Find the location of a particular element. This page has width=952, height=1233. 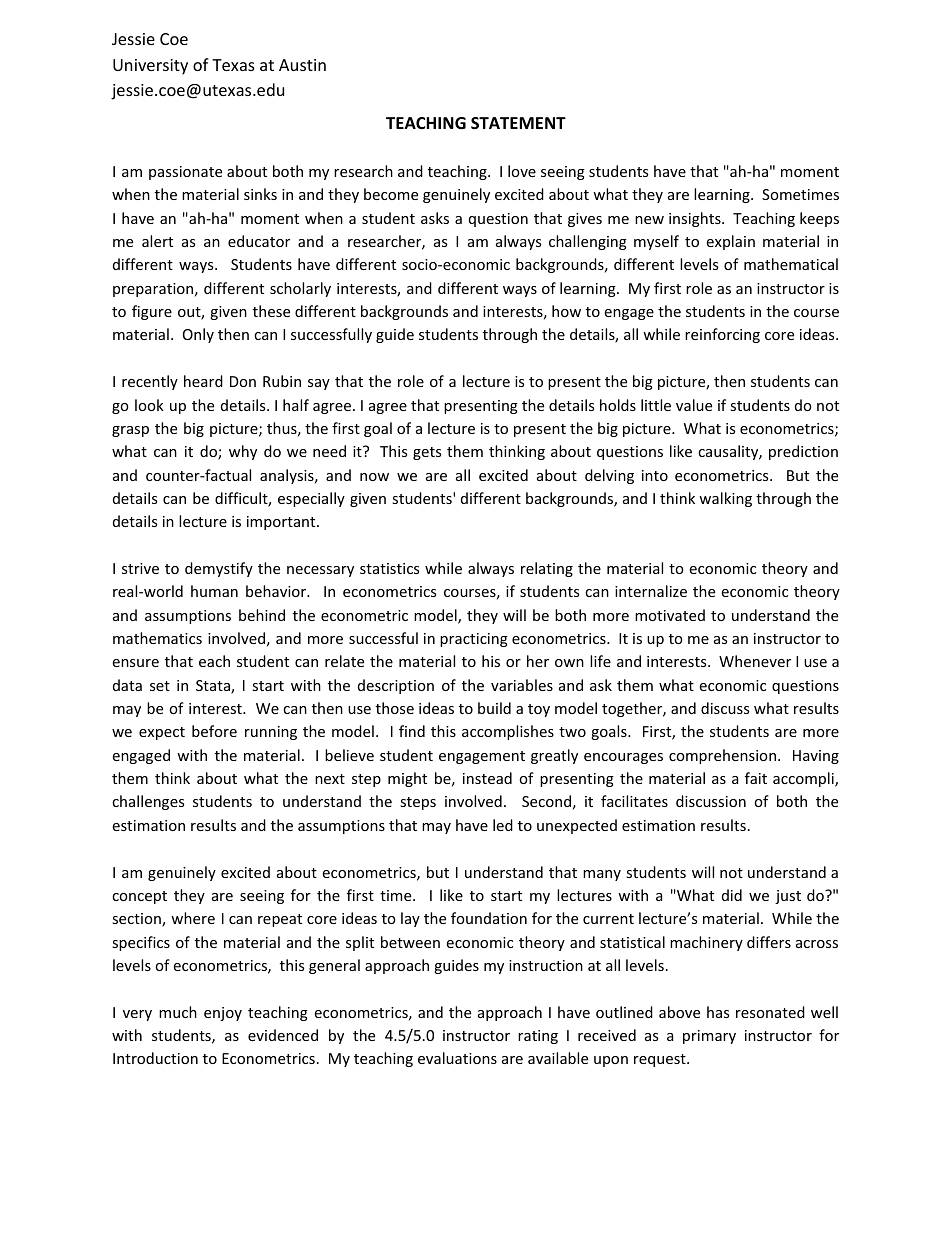

relating is located at coordinates (547, 569).
